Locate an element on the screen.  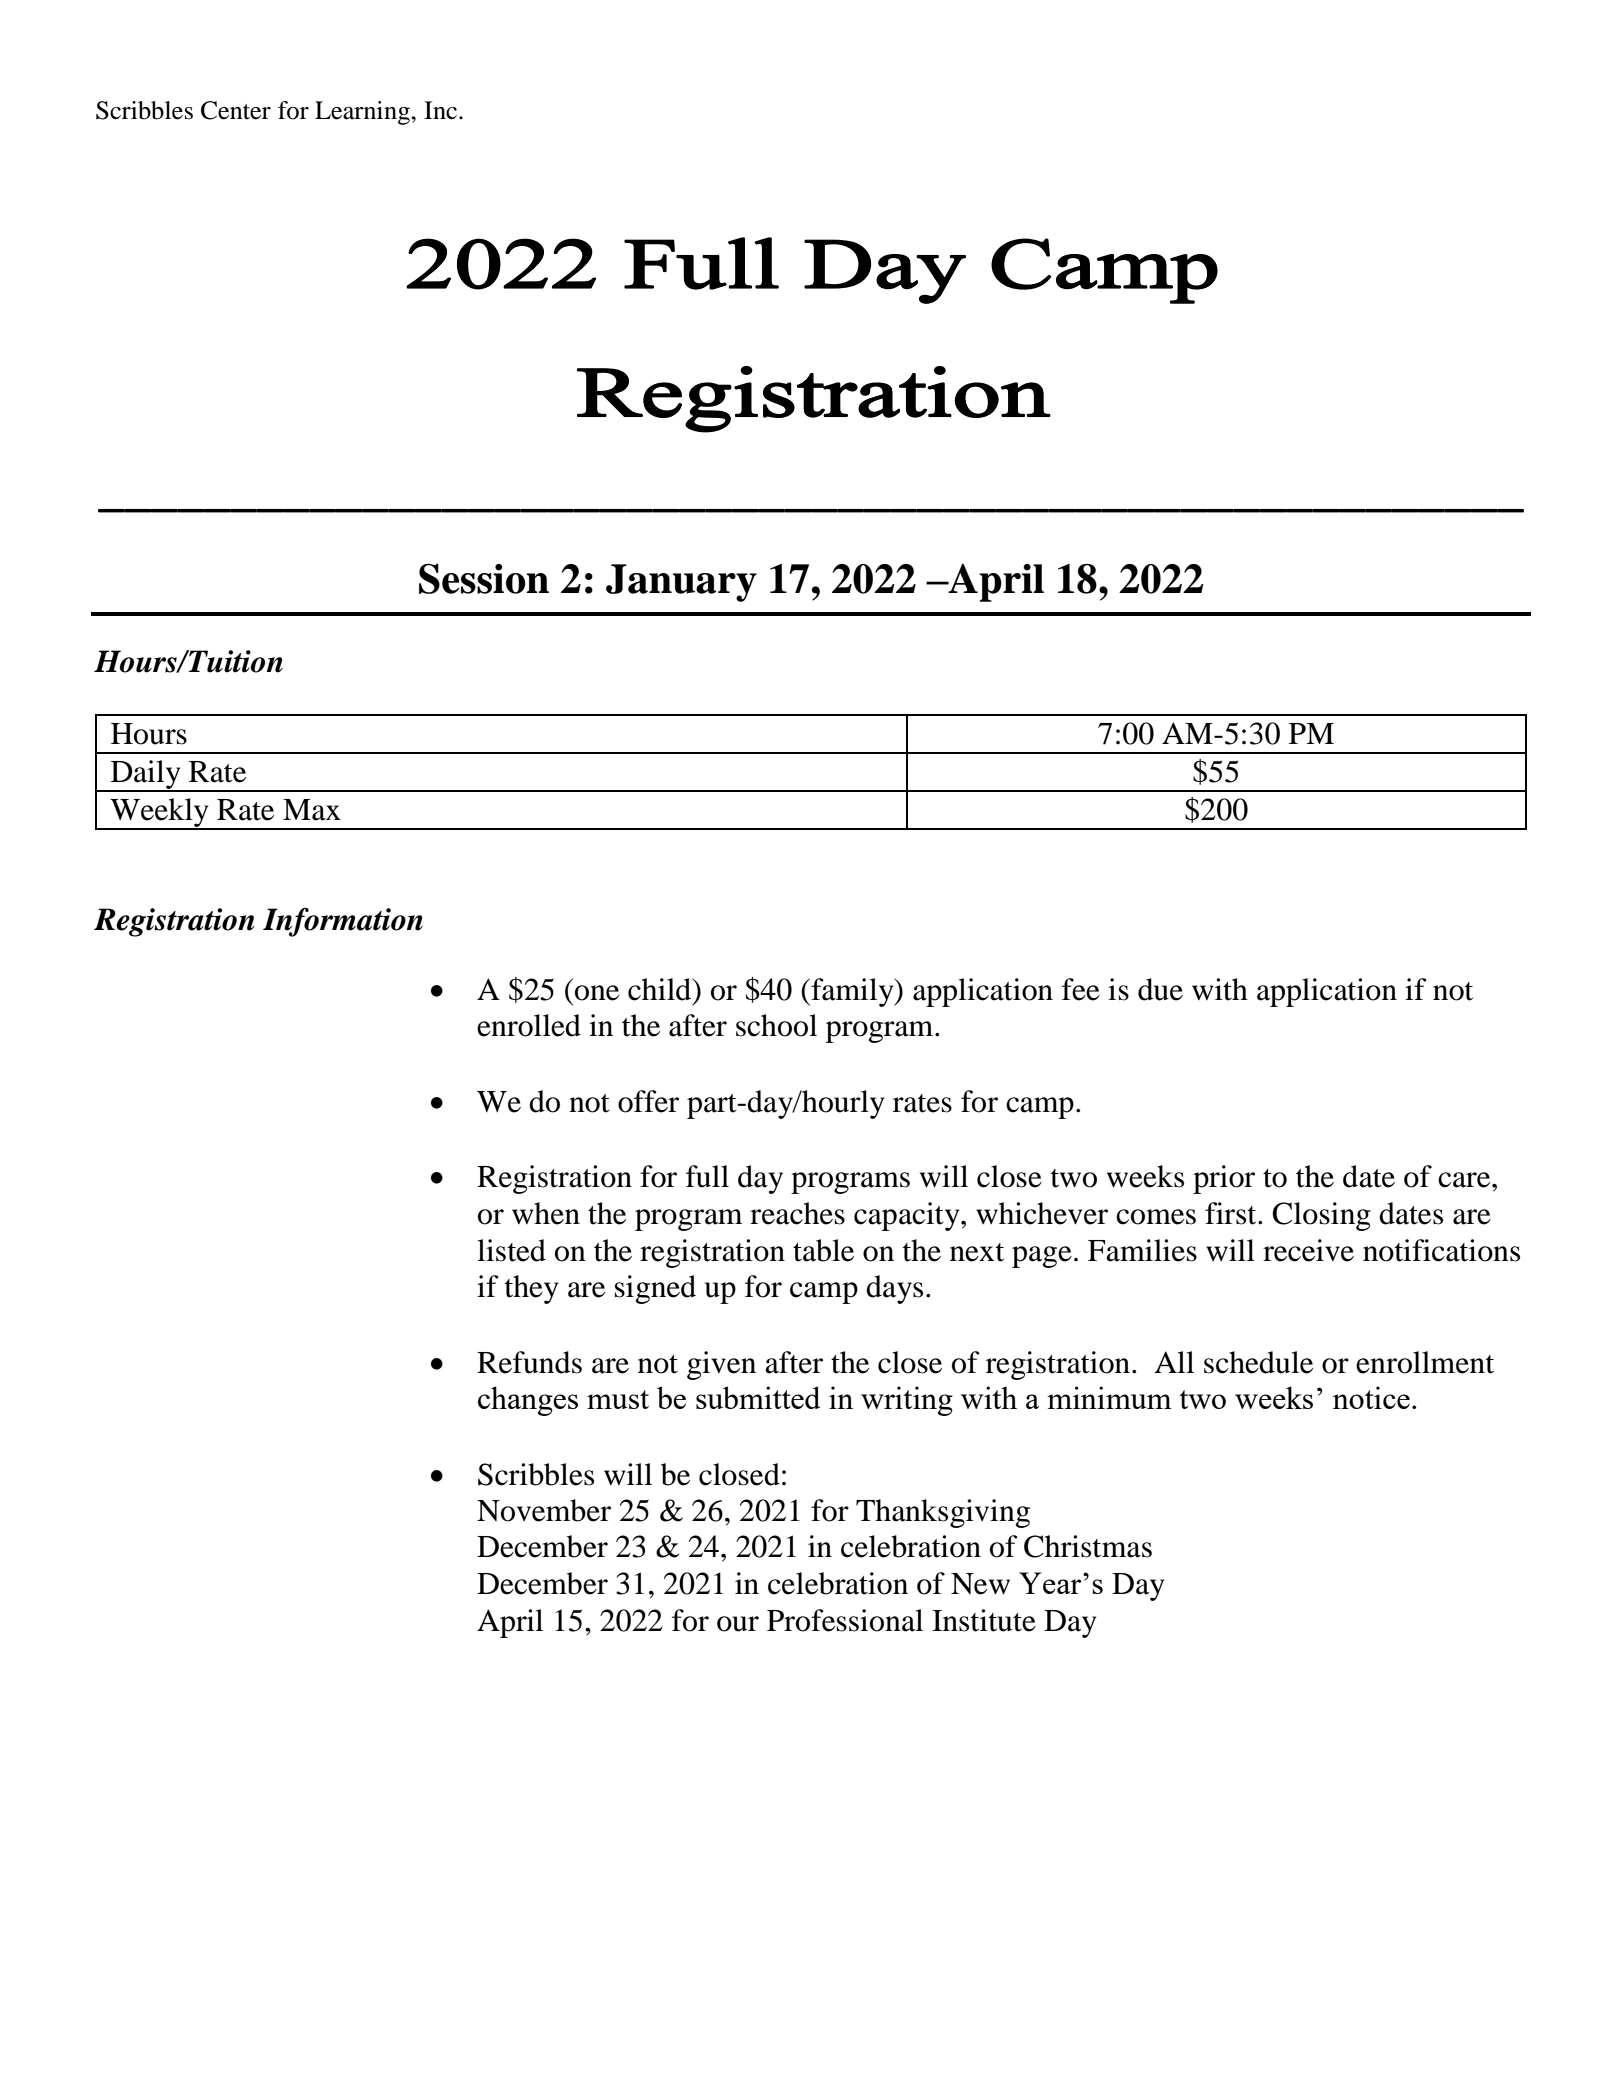
listed is located at coordinates (511, 1250).
